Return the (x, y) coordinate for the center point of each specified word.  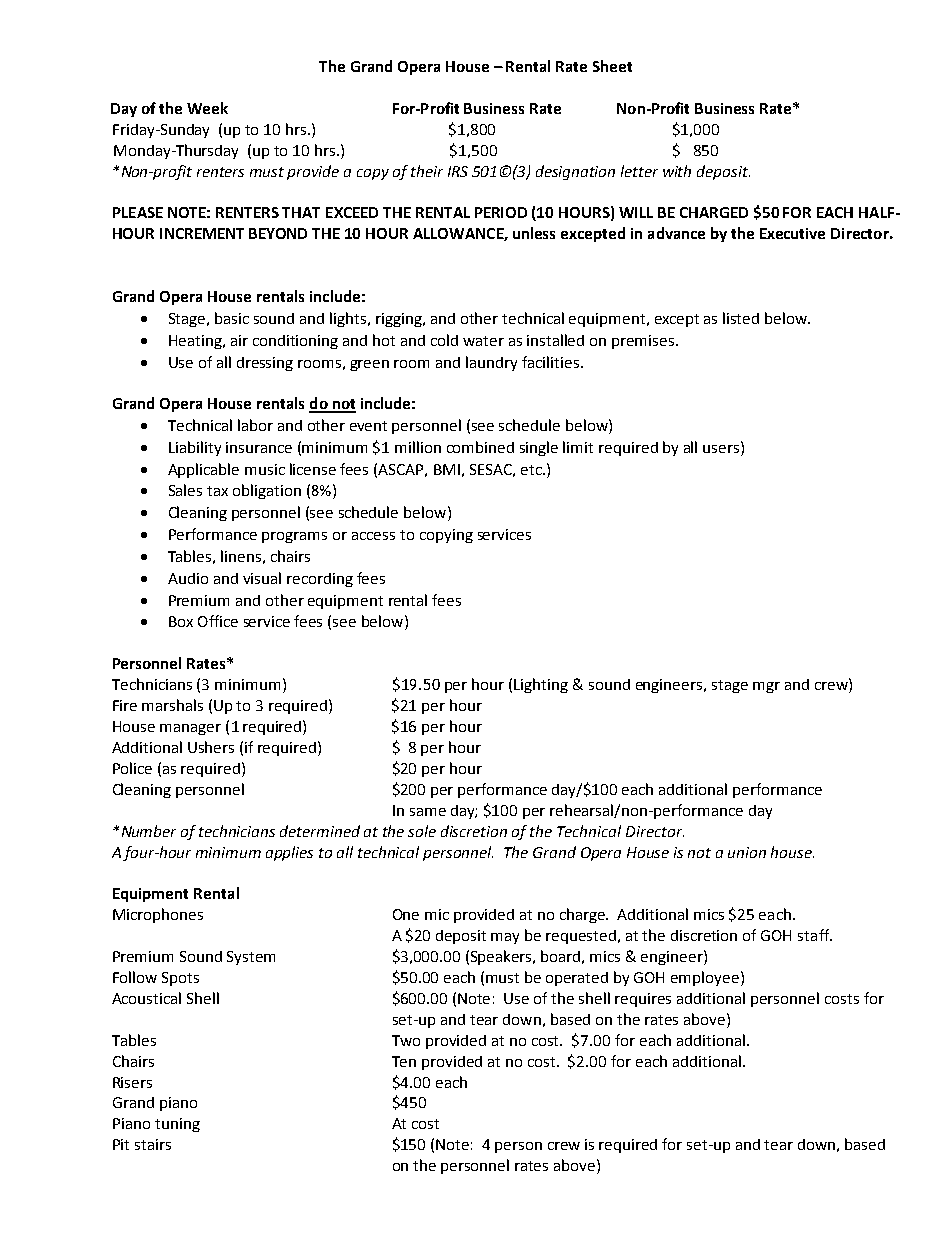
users (722, 449)
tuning (177, 1125)
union (747, 852)
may (505, 938)
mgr (766, 687)
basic (232, 318)
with (677, 171)
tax (217, 491)
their (427, 171)
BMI (447, 469)
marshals (172, 705)
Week (207, 108)
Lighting (541, 685)
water (483, 341)
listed (741, 318)
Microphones (158, 915)
